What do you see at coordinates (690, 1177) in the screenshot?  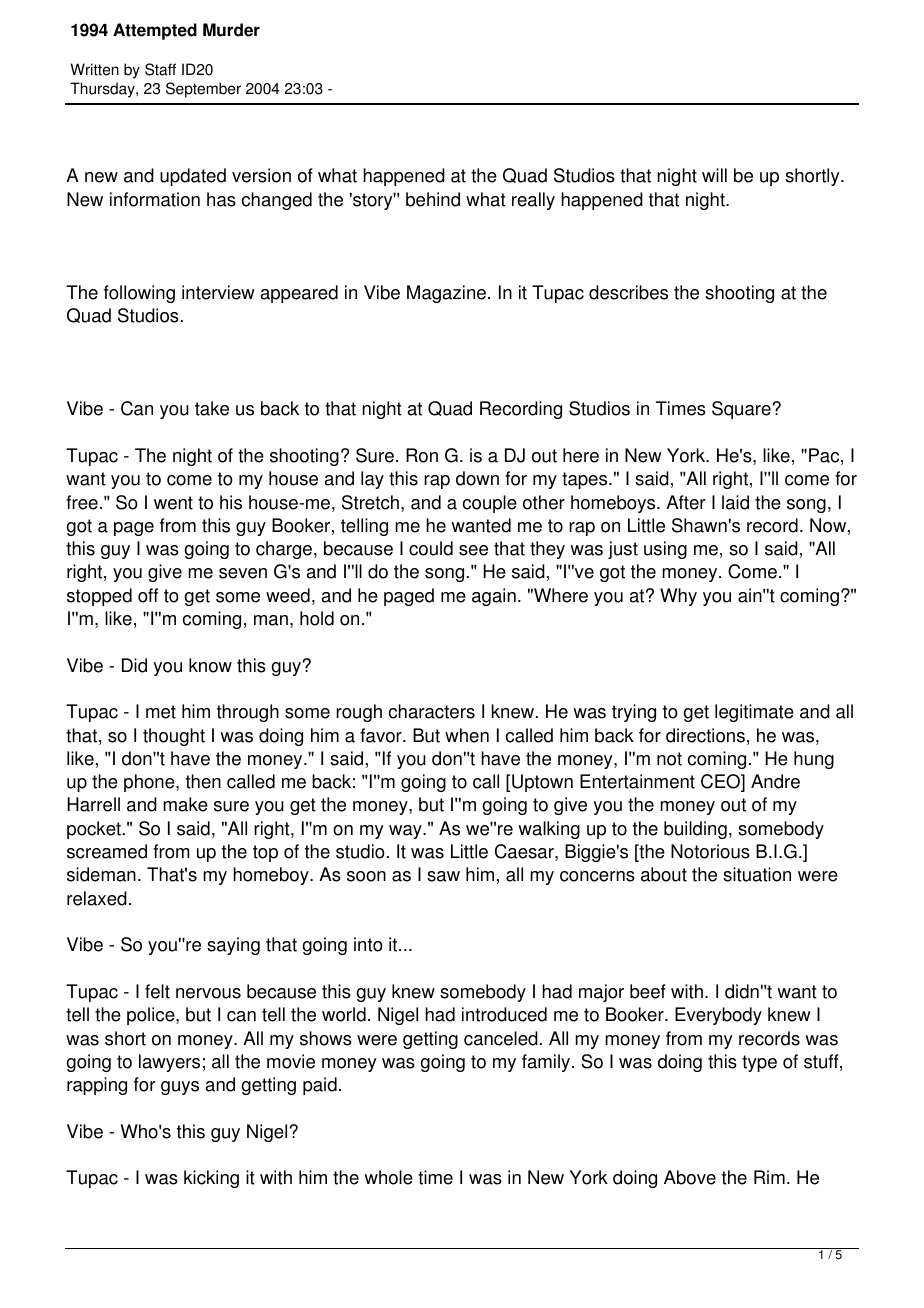 I see `Above` at bounding box center [690, 1177].
